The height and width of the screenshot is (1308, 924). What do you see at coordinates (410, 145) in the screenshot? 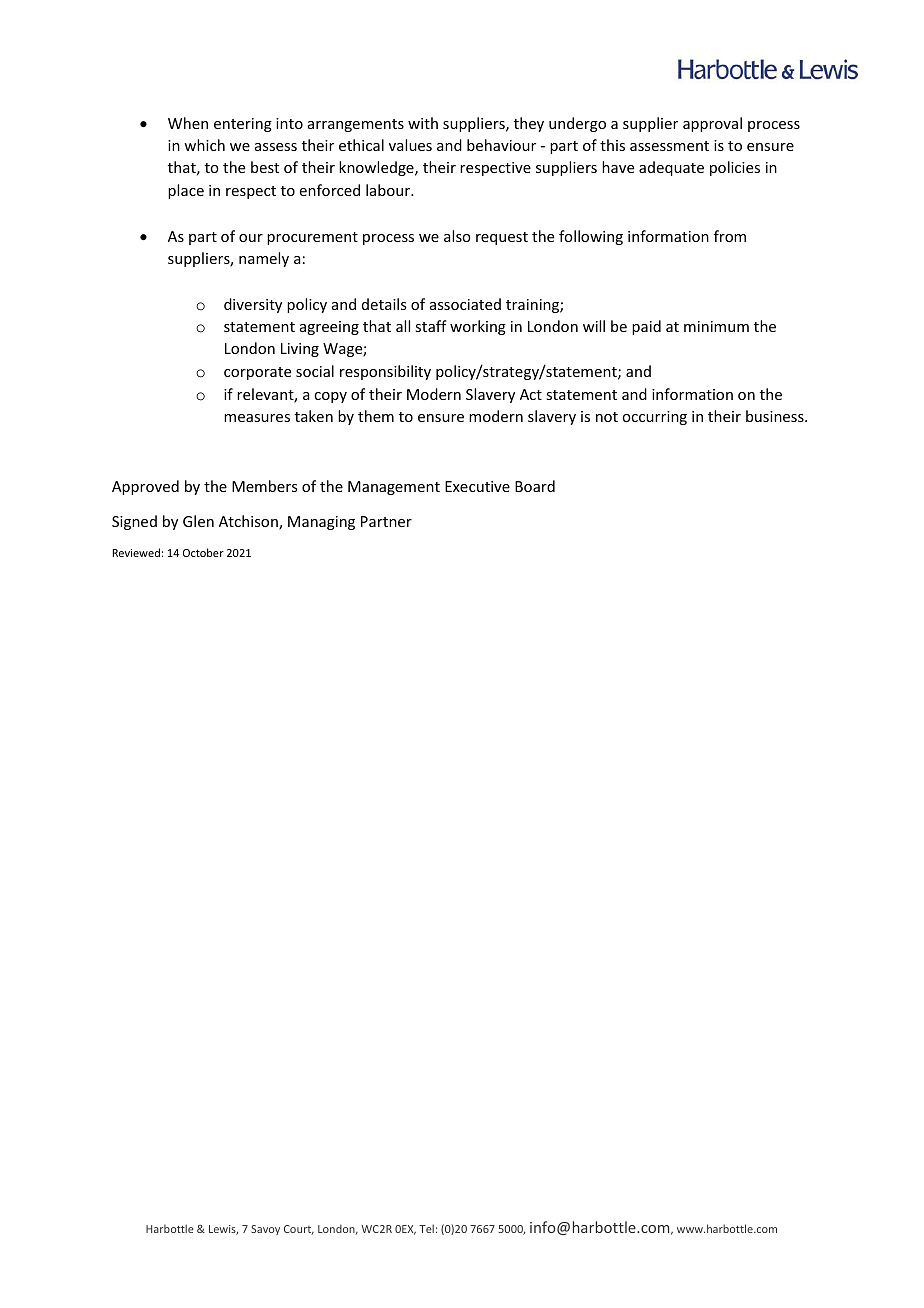
I see `values` at bounding box center [410, 145].
